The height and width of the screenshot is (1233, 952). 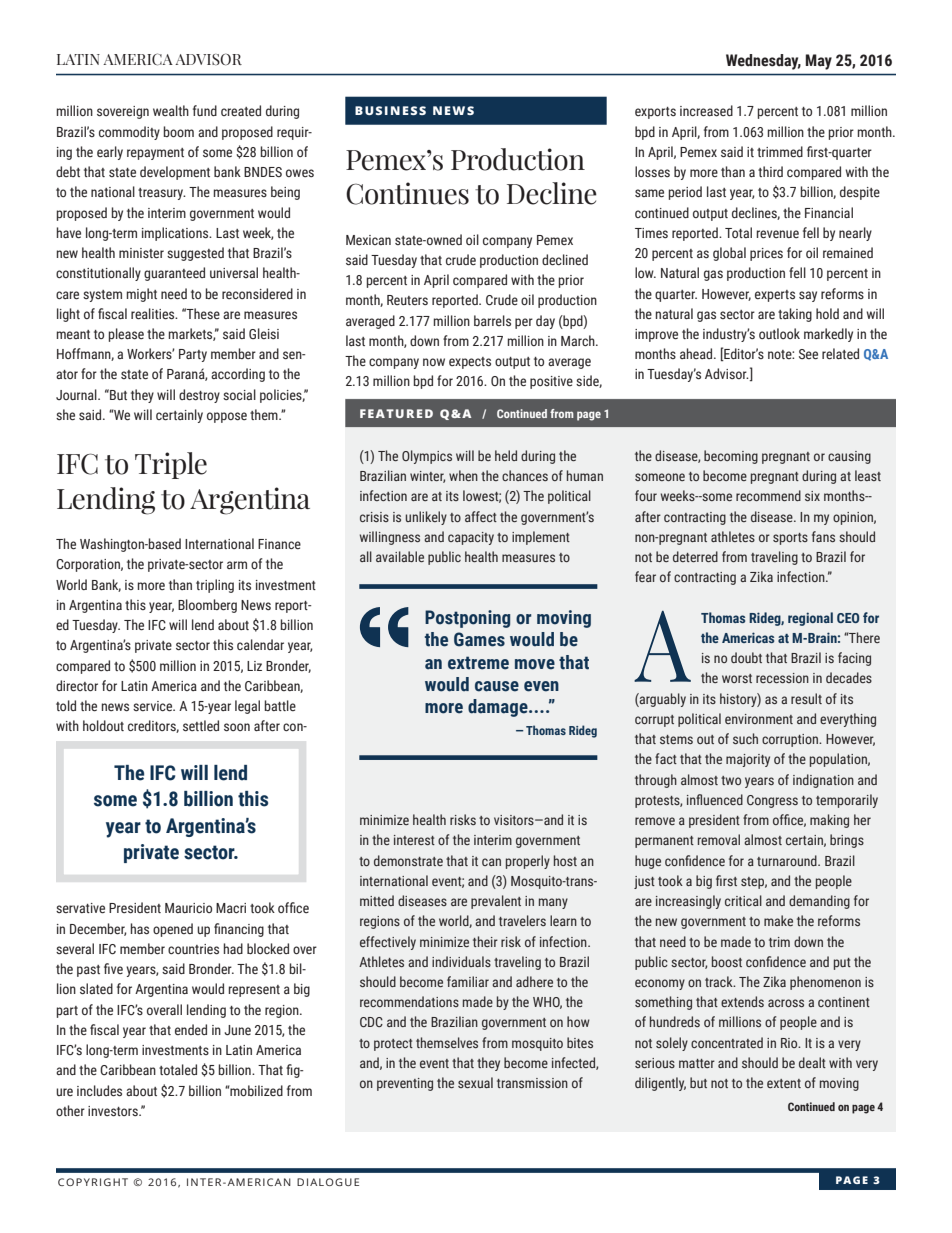 What do you see at coordinates (126, 335) in the screenshot?
I see `please` at bounding box center [126, 335].
